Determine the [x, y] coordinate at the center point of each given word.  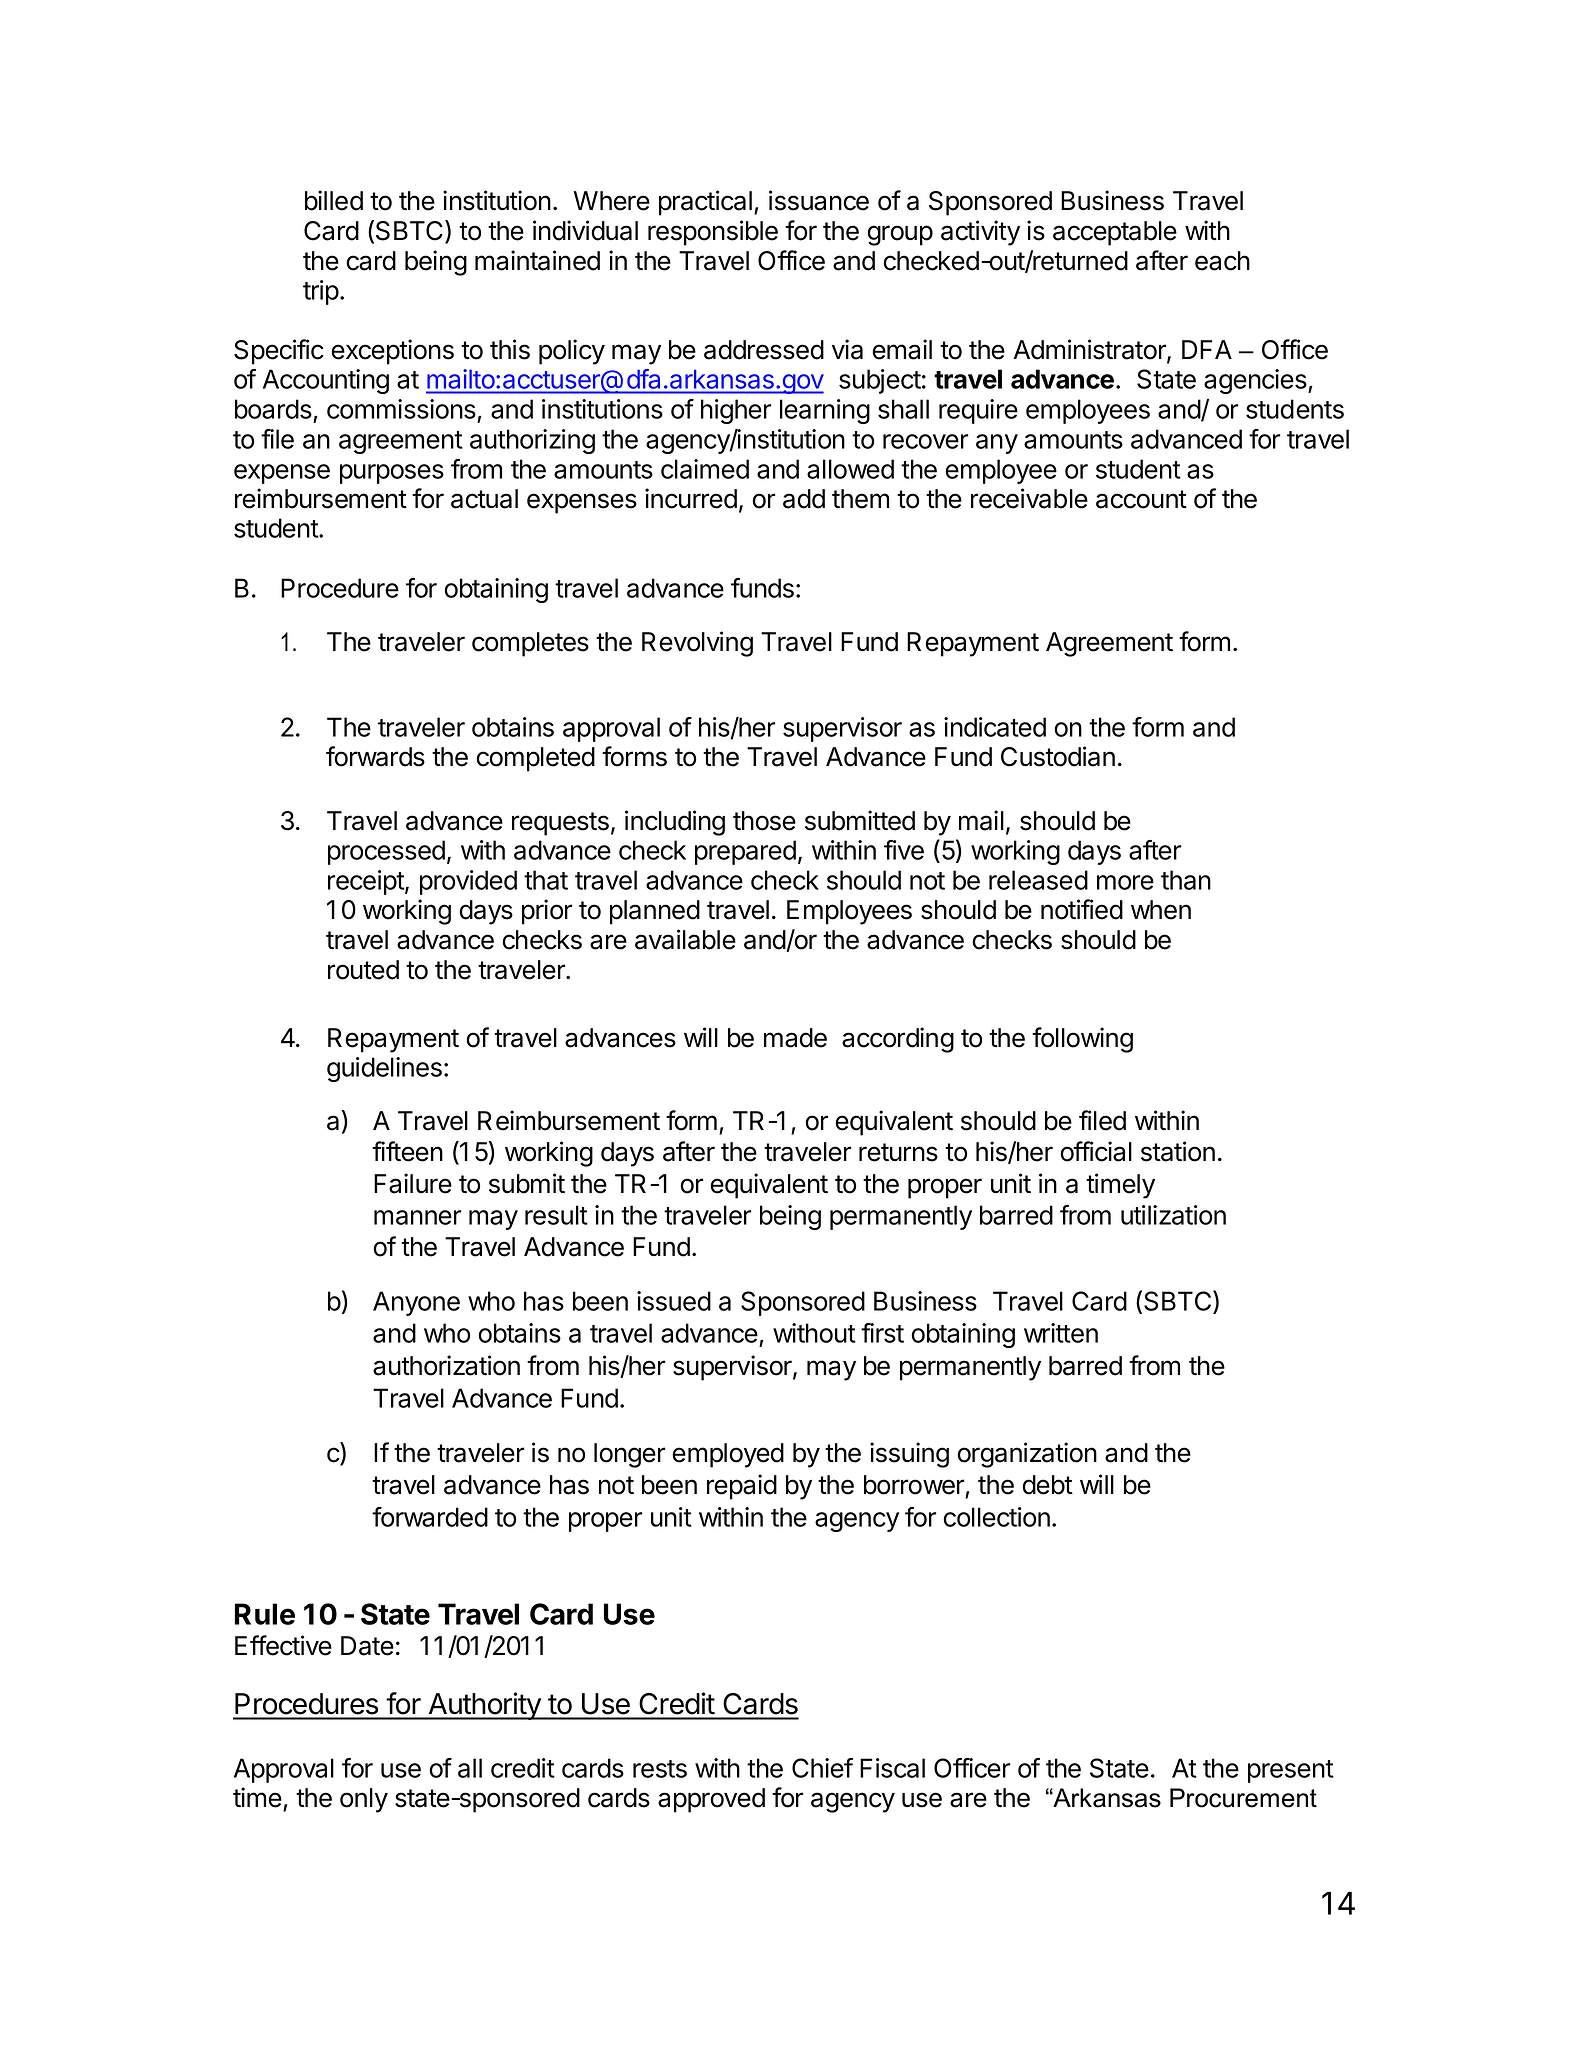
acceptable [1115, 233]
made [795, 1038]
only [364, 1800]
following [1082, 1040]
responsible [713, 233]
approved [711, 1800]
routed [363, 970]
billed [334, 200]
